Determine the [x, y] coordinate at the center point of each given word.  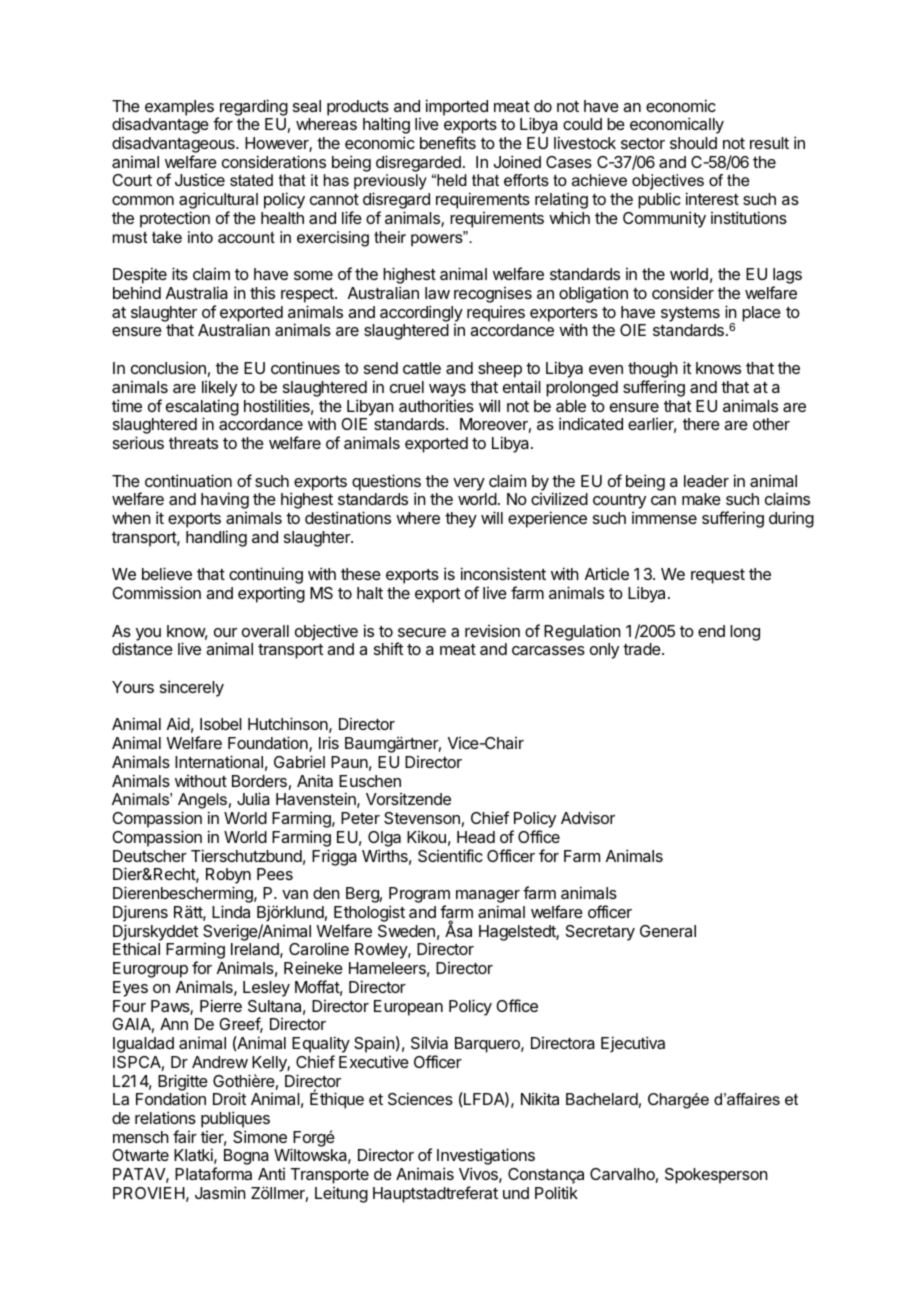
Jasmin [220, 1192]
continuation [188, 480]
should [693, 143]
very [469, 484]
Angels [202, 802]
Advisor [588, 817]
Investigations [486, 1158]
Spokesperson [716, 1176]
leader [706, 481]
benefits [448, 142]
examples [179, 108]
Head [476, 837]
